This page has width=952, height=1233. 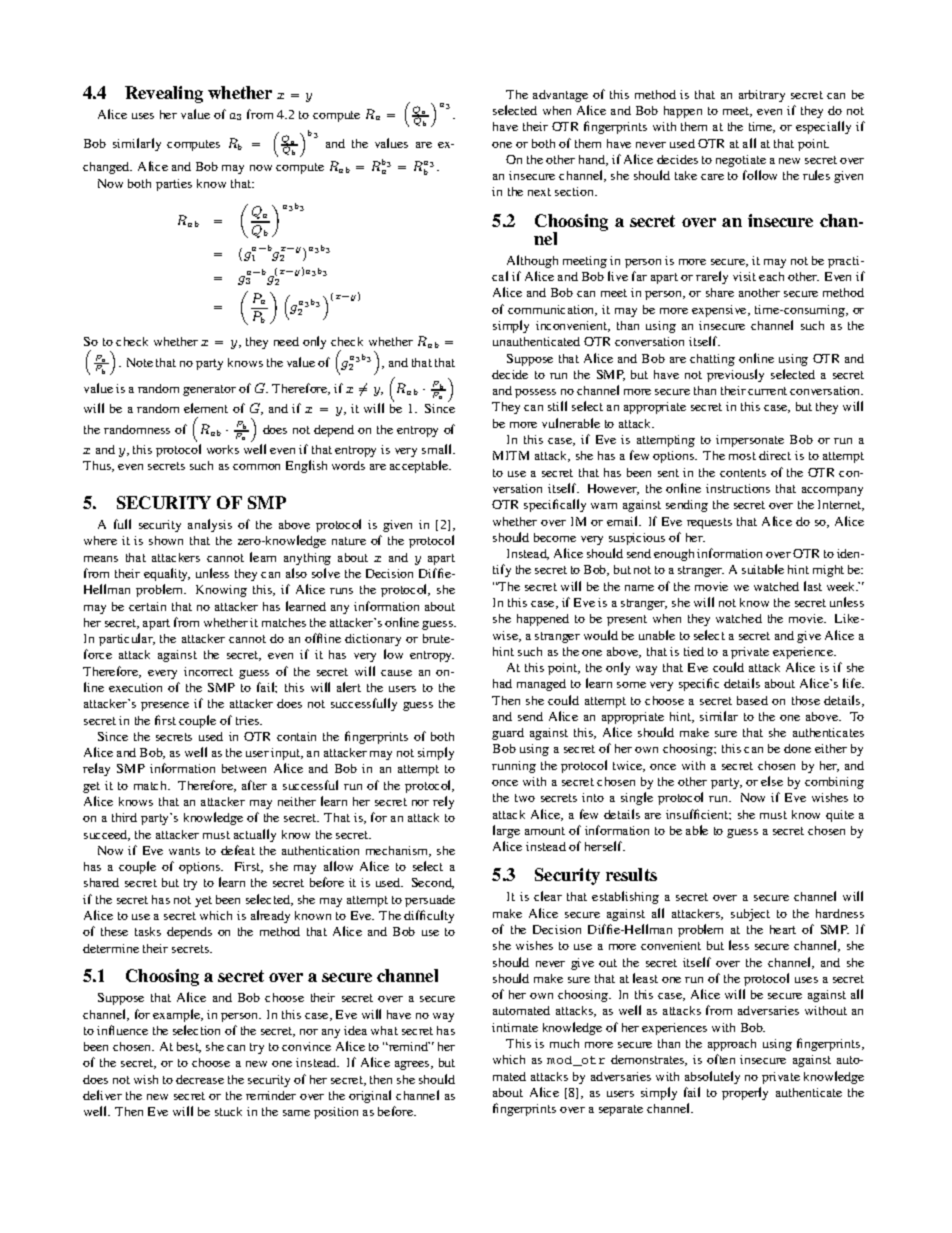 What do you see at coordinates (506, 831) in the page?
I see `large` at bounding box center [506, 831].
